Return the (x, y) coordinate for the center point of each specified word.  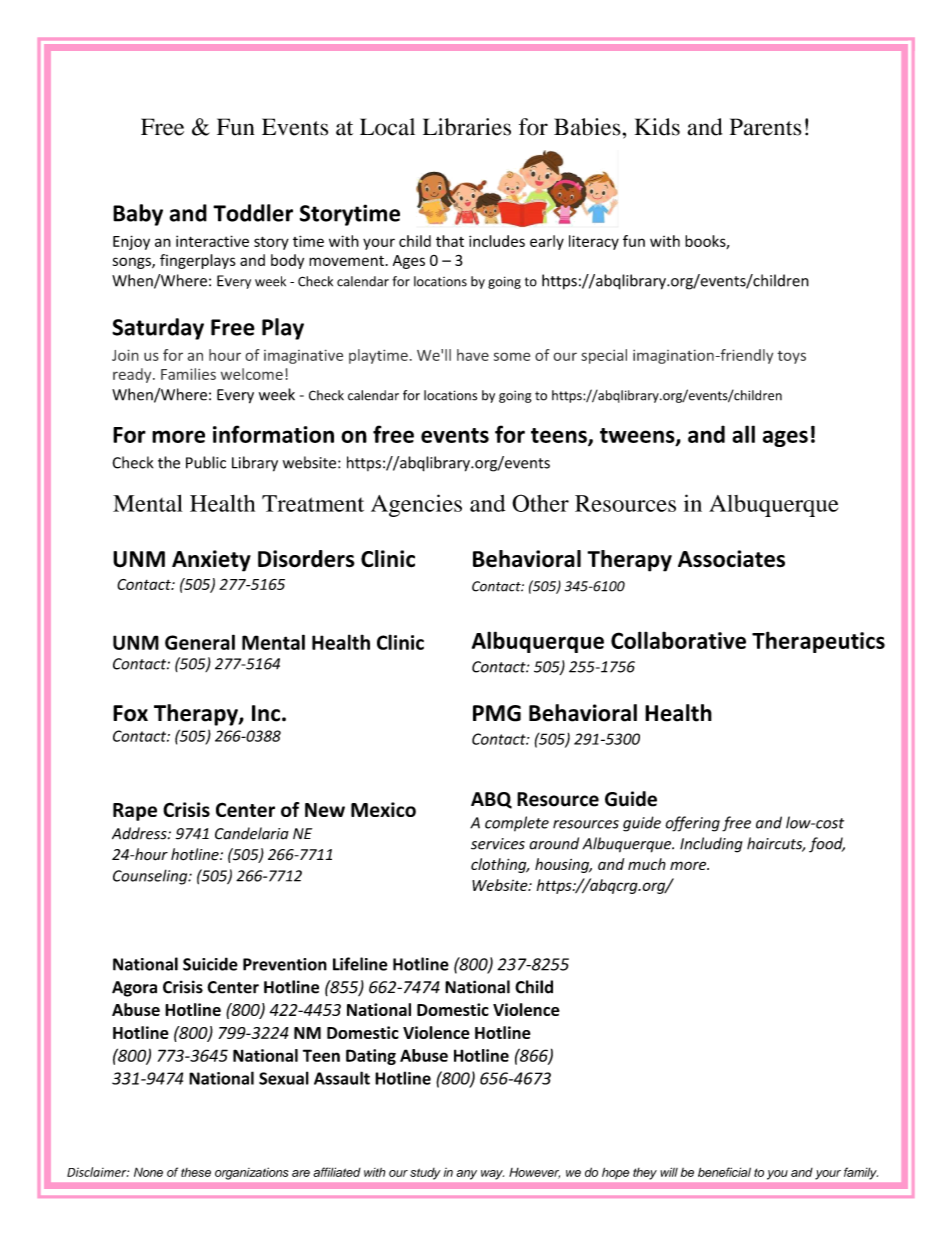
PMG (497, 713)
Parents (765, 127)
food (827, 845)
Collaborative (678, 640)
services (498, 844)
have (473, 355)
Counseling (151, 877)
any (467, 1175)
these (196, 1172)
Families (188, 374)
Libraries (467, 127)
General (200, 642)
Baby (138, 215)
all (743, 434)
